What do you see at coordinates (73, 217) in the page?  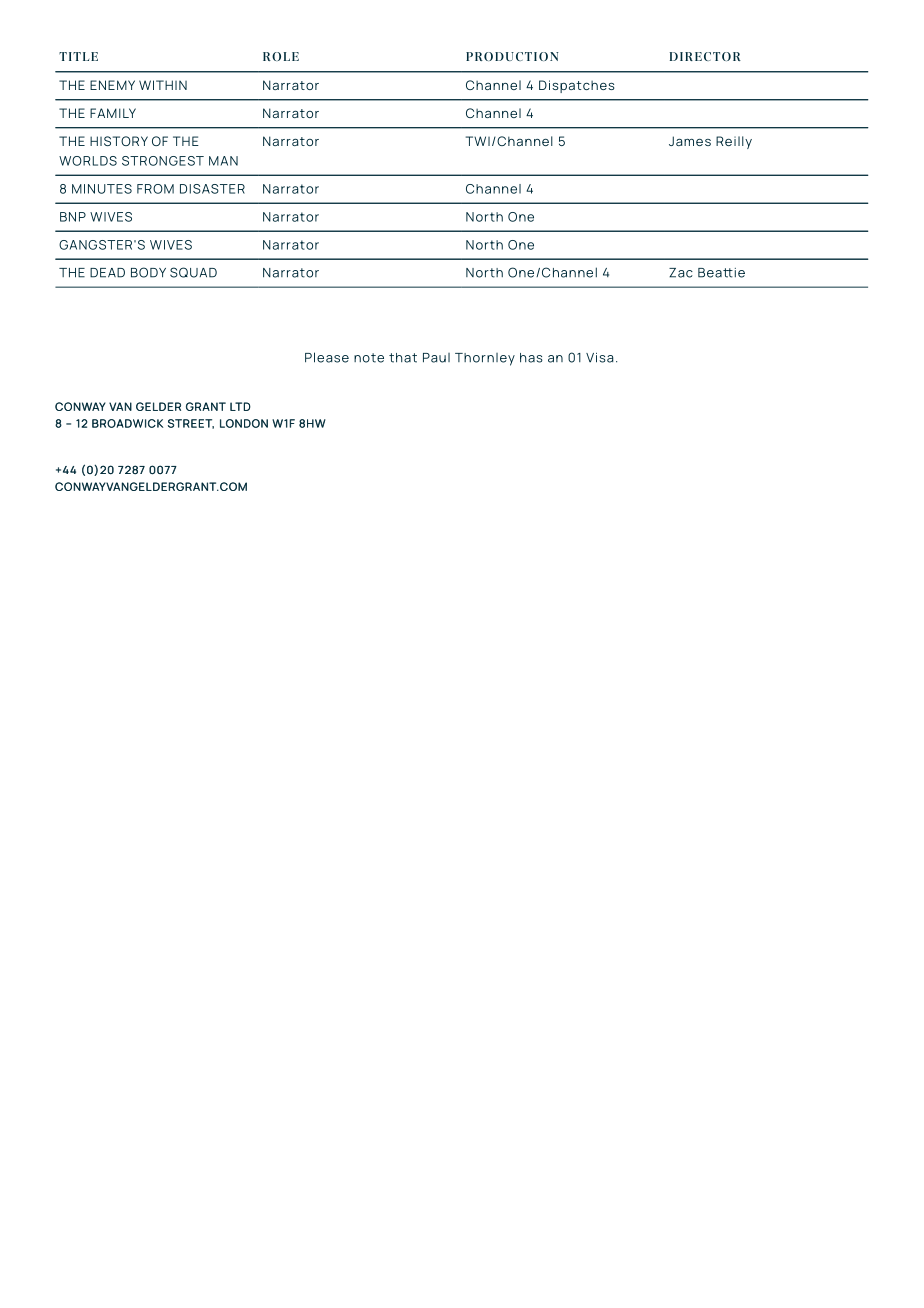 I see `BNP` at bounding box center [73, 217].
